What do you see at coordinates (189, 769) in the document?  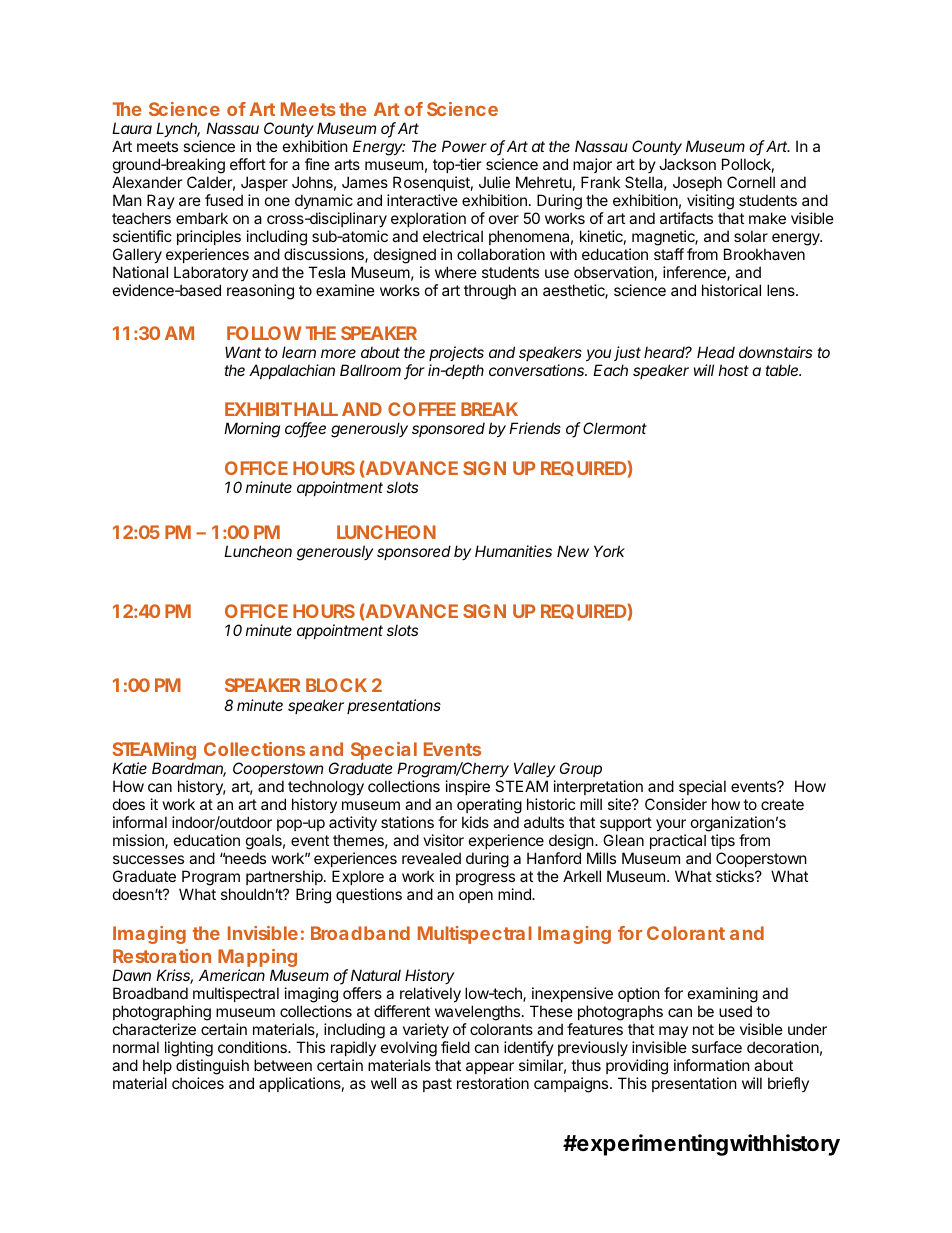 I see `Boardman` at bounding box center [189, 769].
